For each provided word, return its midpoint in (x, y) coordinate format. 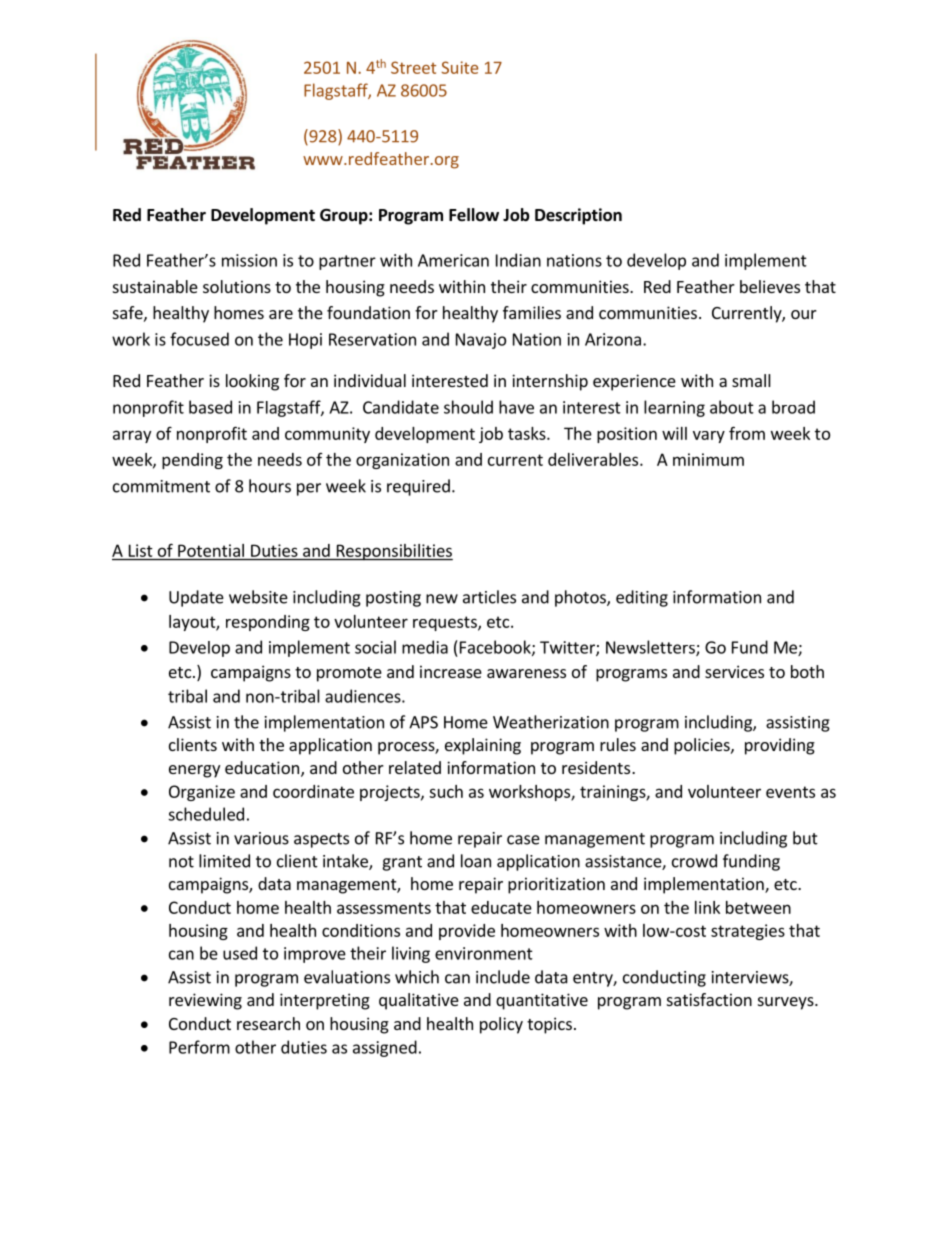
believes (770, 286)
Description (578, 216)
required (418, 487)
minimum (708, 459)
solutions (237, 286)
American (453, 260)
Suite (459, 67)
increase (451, 671)
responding (268, 623)
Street (413, 67)
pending (192, 461)
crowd (694, 861)
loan (476, 861)
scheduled (206, 814)
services (734, 671)
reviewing (205, 1001)
